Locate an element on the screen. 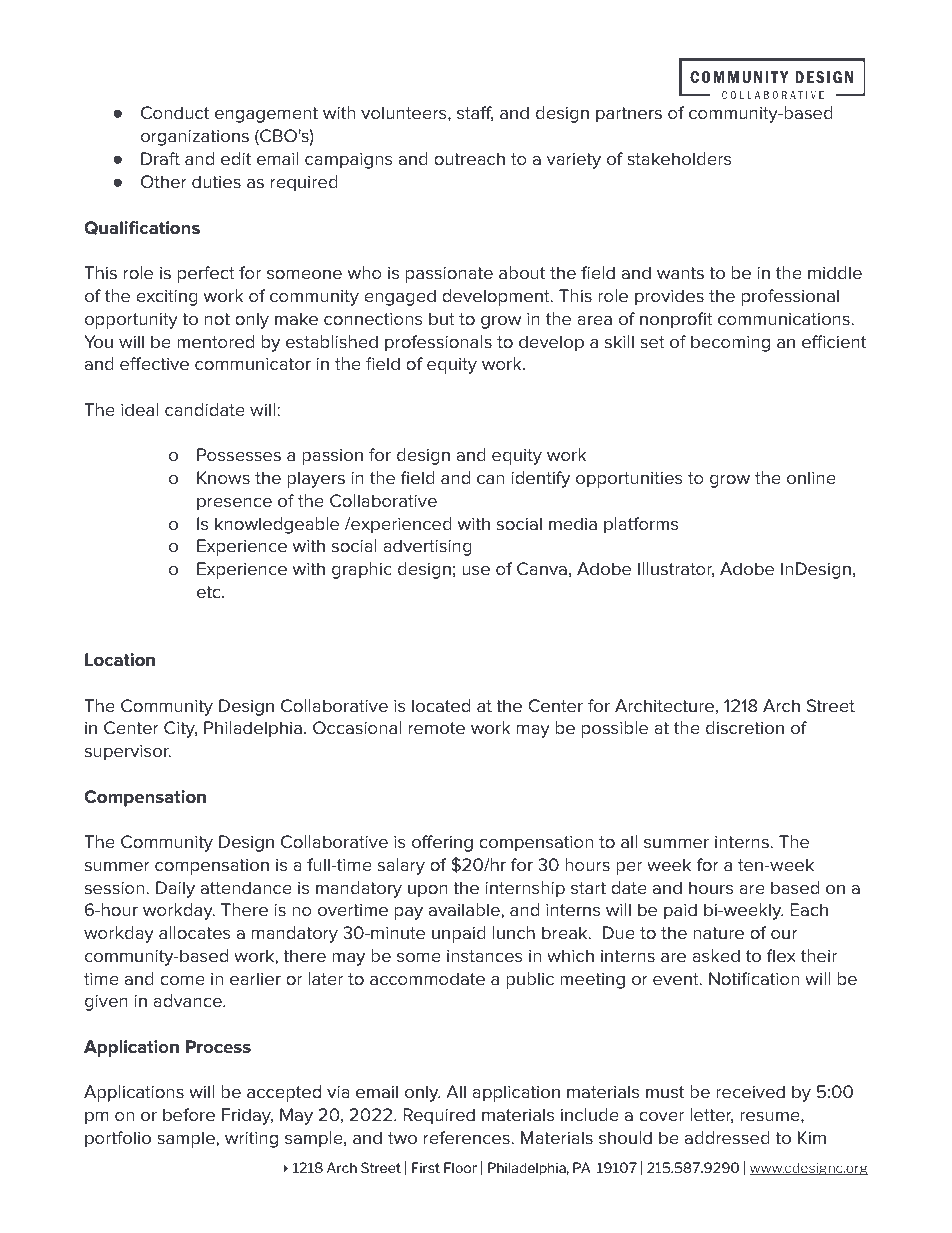 This screenshot has width=952, height=1233. located is located at coordinates (441, 706).
